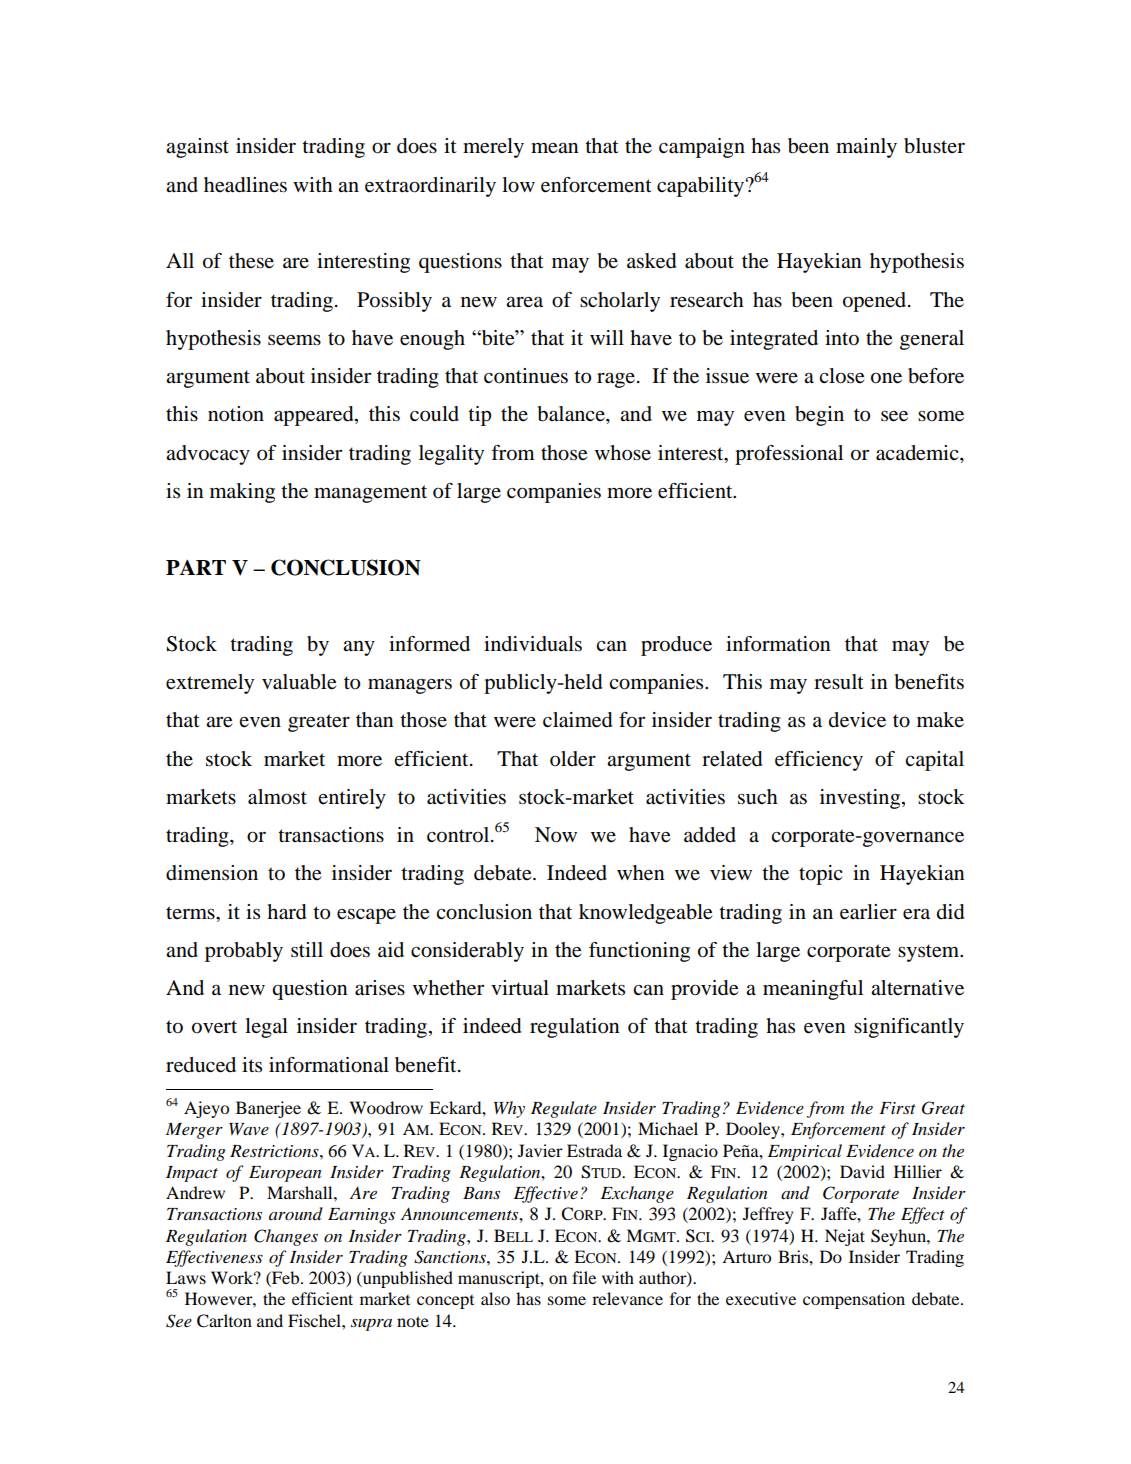 This screenshot has height=1464, width=1131. Describe the element at coordinates (299, 682) in the screenshot. I see `valuable` at that location.
